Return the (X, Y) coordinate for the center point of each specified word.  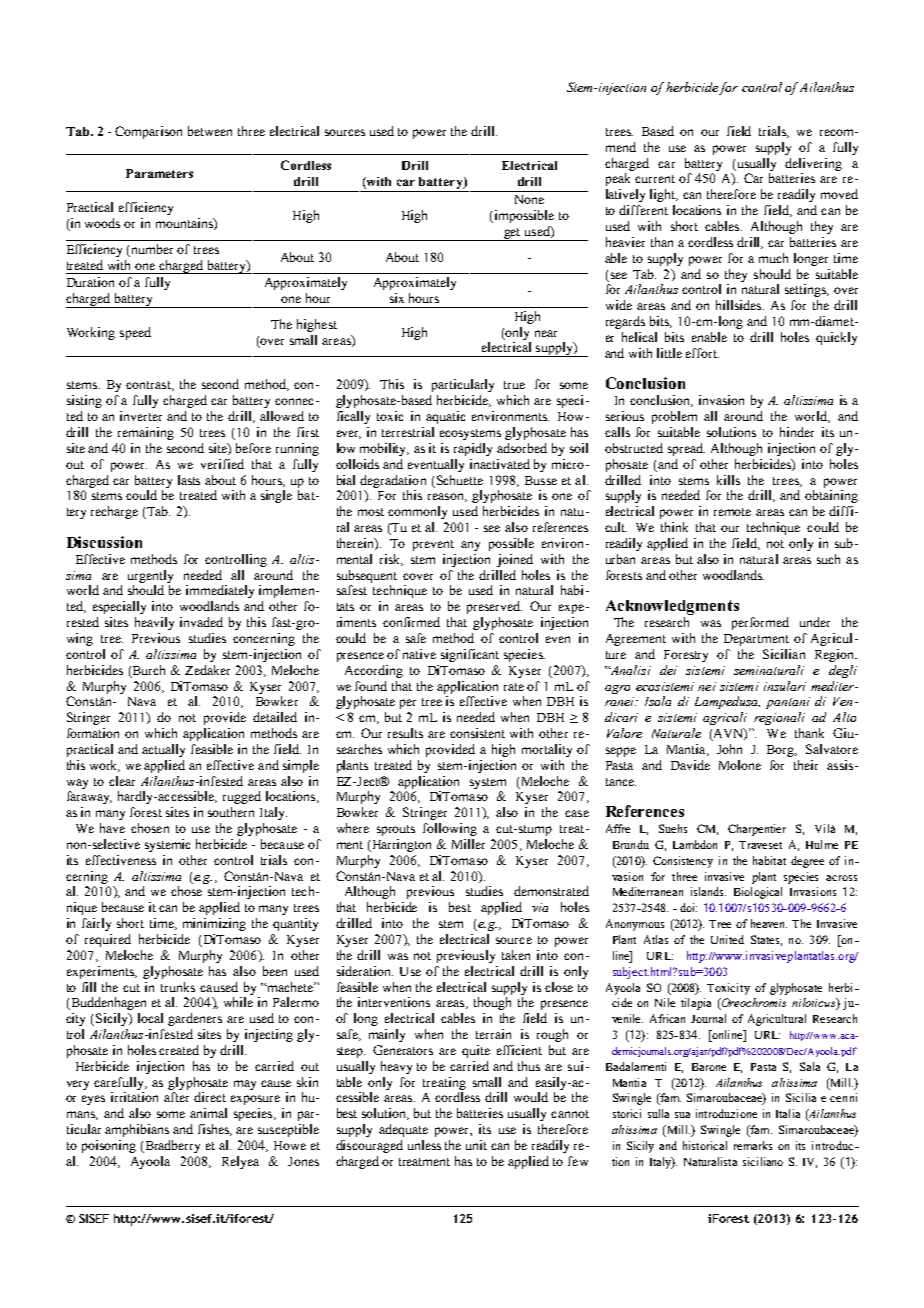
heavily (154, 623)
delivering (813, 164)
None (529, 199)
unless (424, 1145)
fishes (215, 1130)
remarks (753, 1145)
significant (470, 655)
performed (760, 623)
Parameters (159, 173)
